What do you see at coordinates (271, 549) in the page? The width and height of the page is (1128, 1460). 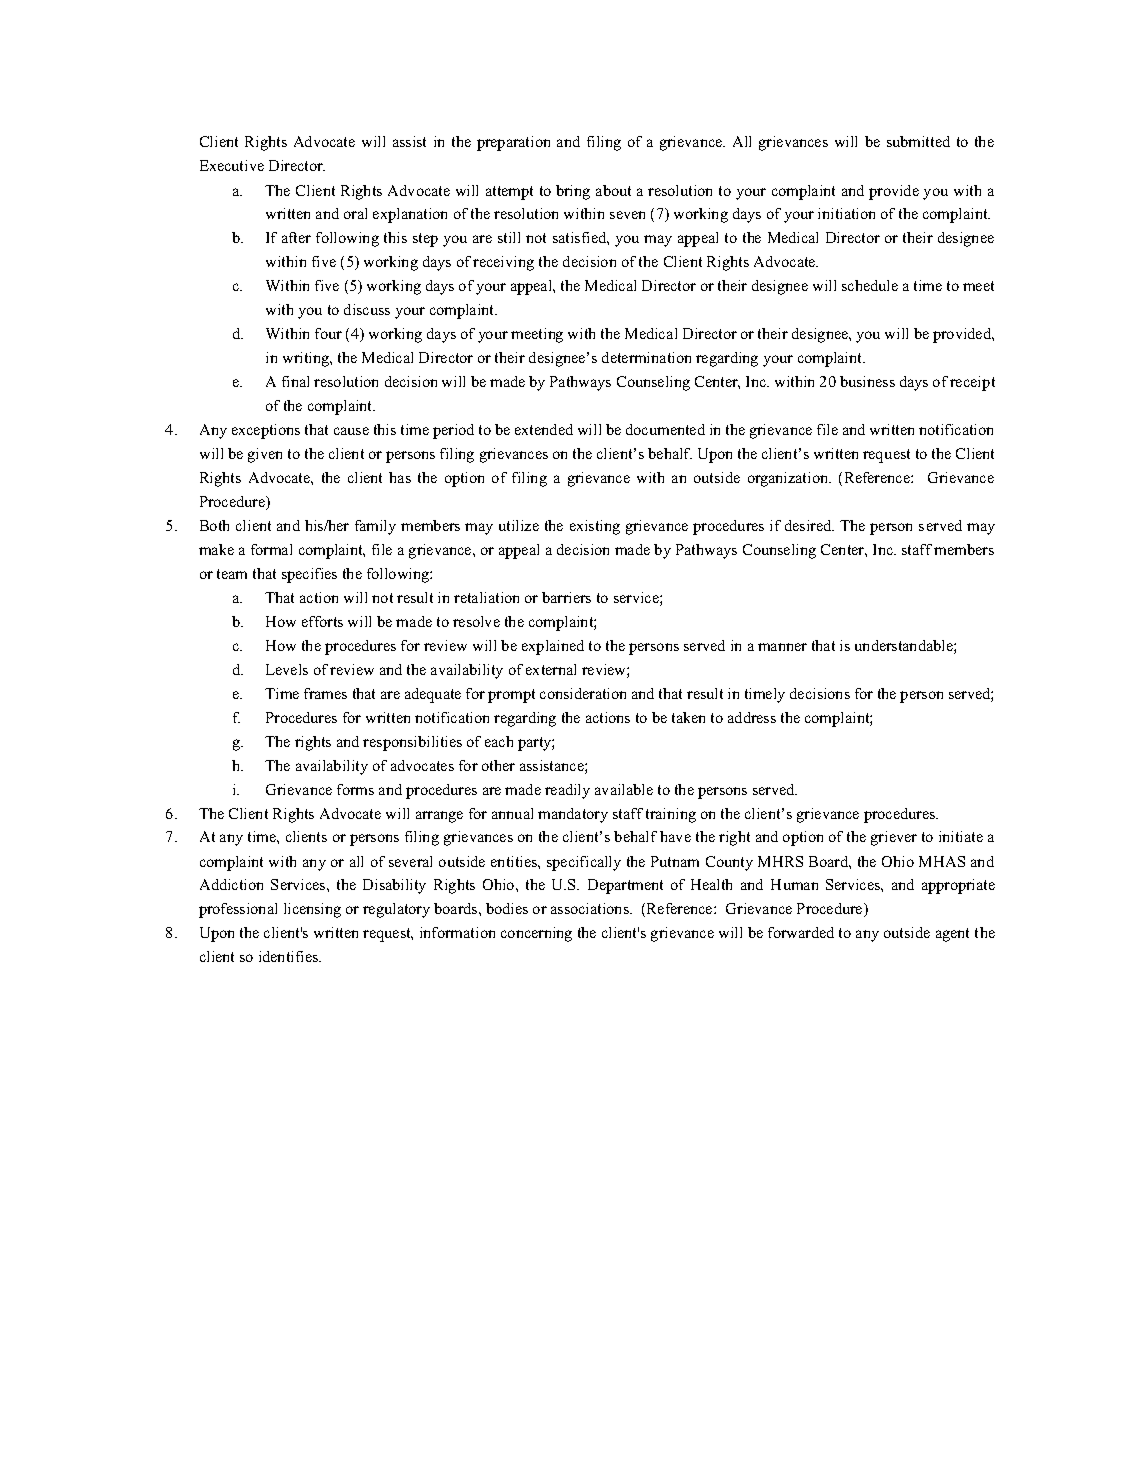 I see `formal` at bounding box center [271, 549].
